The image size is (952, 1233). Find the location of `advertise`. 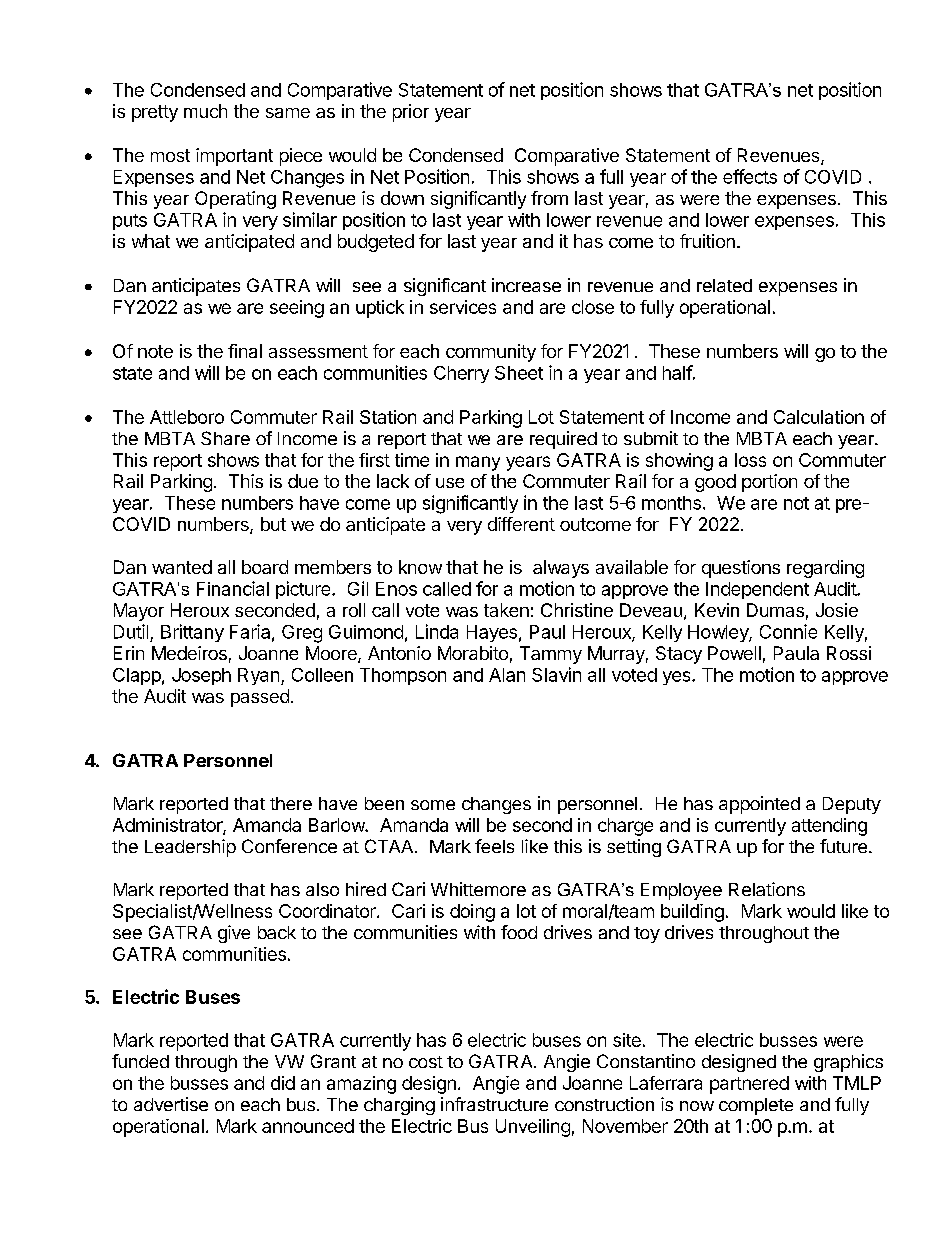

advertise is located at coordinates (171, 1104).
